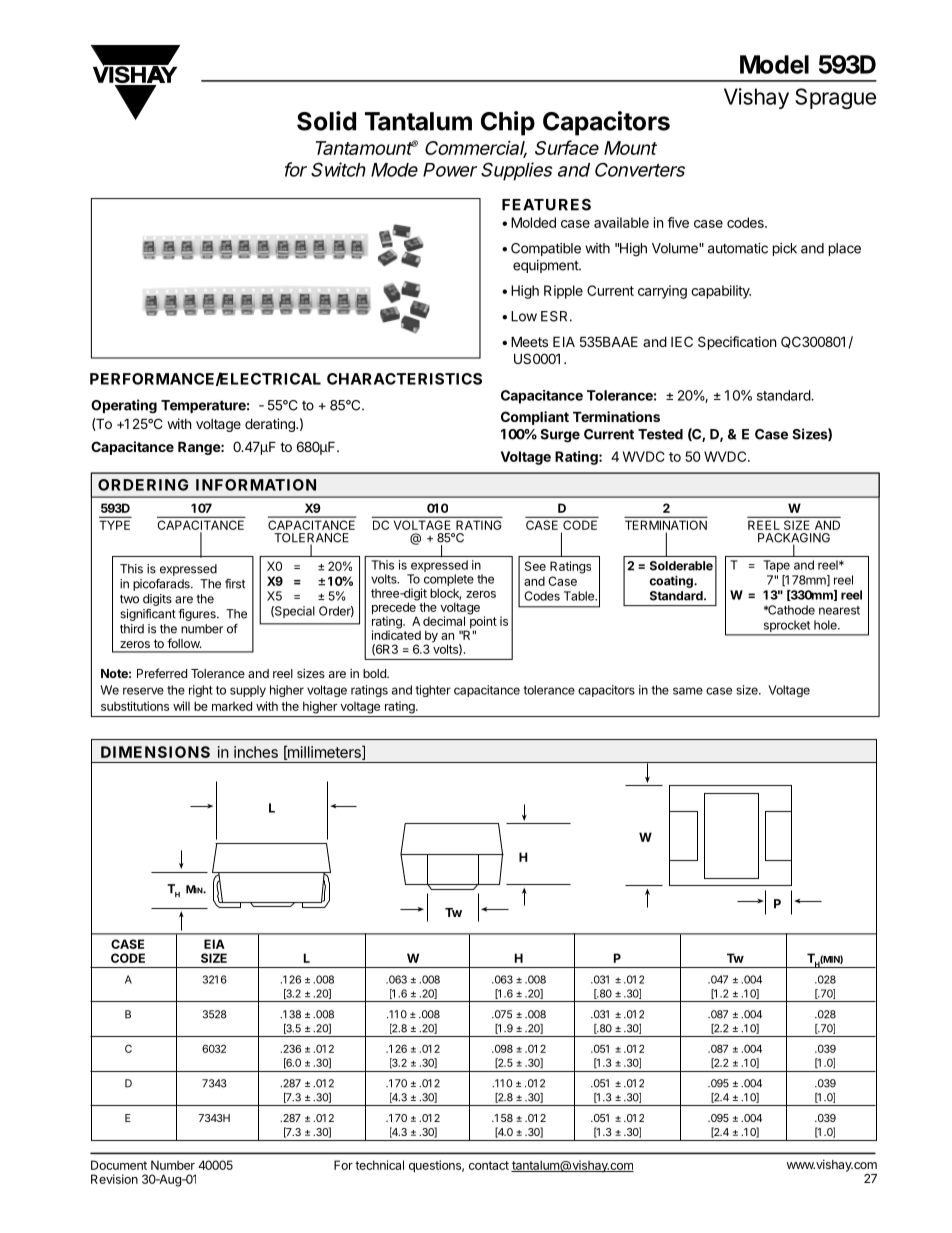 The height and width of the page is (1233, 952). I want to click on Solid, so click(326, 121).
